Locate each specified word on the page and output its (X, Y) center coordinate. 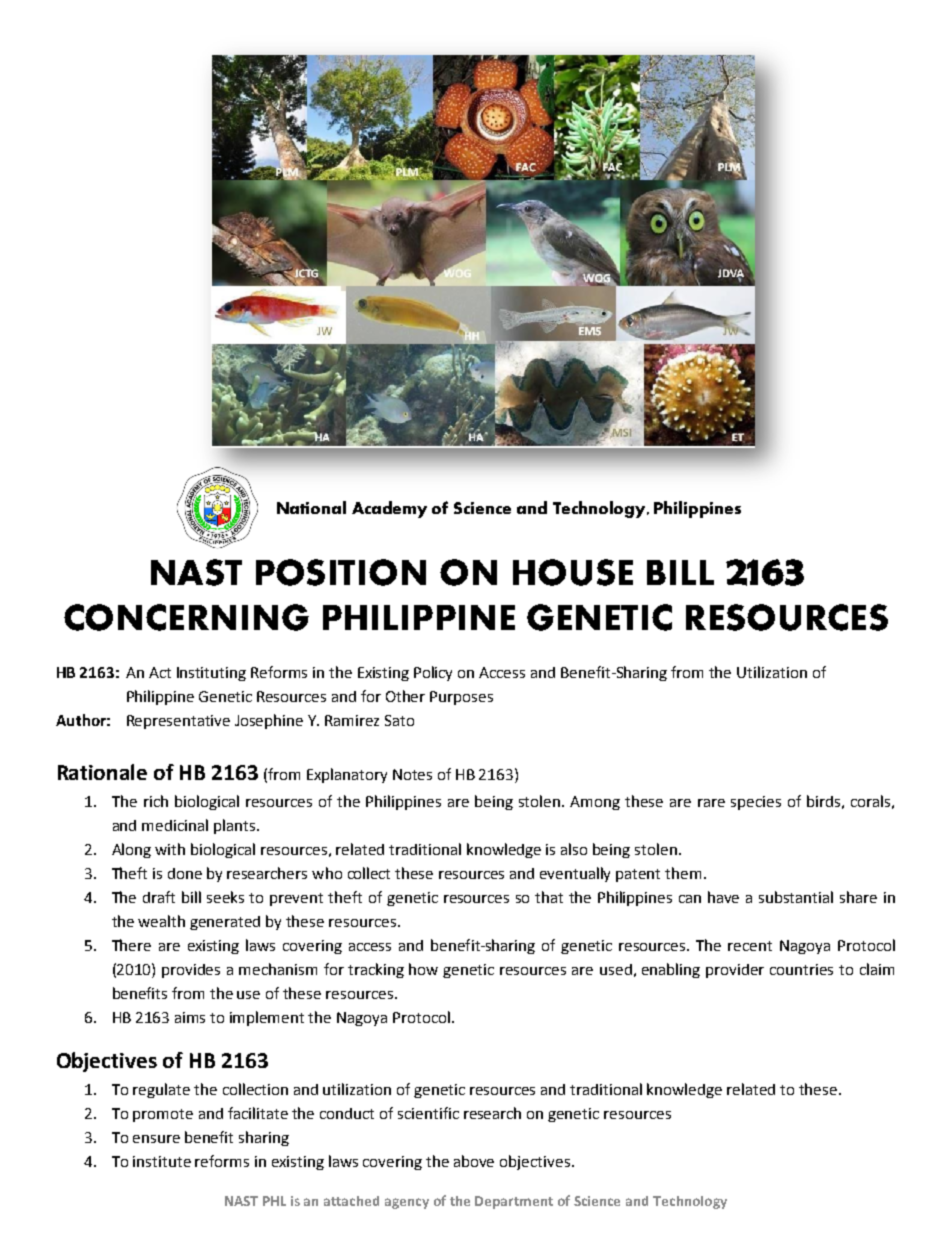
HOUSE (573, 572)
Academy (389, 509)
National (311, 507)
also (574, 849)
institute (162, 1161)
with (170, 849)
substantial (796, 897)
